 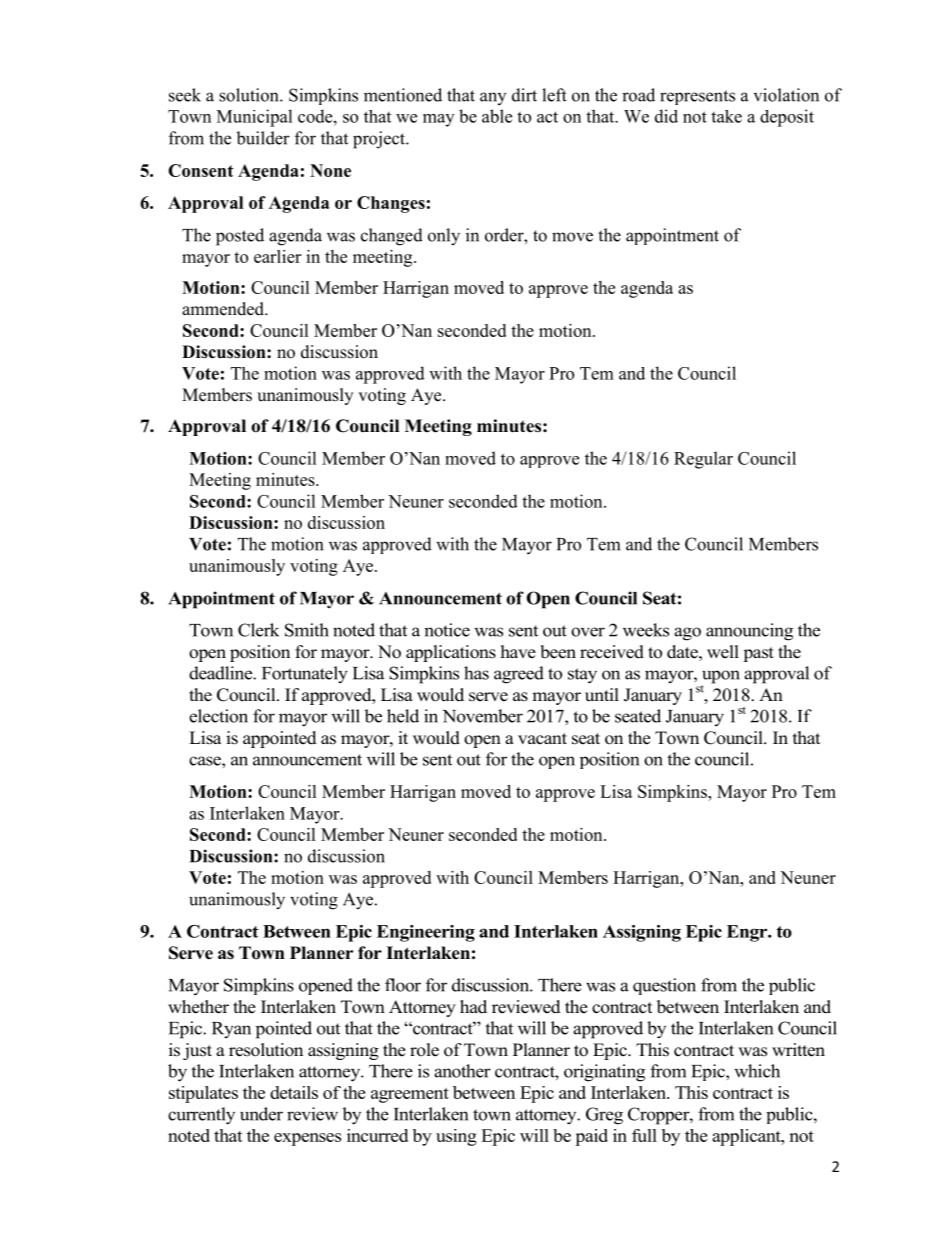 I want to click on take, so click(x=726, y=116).
